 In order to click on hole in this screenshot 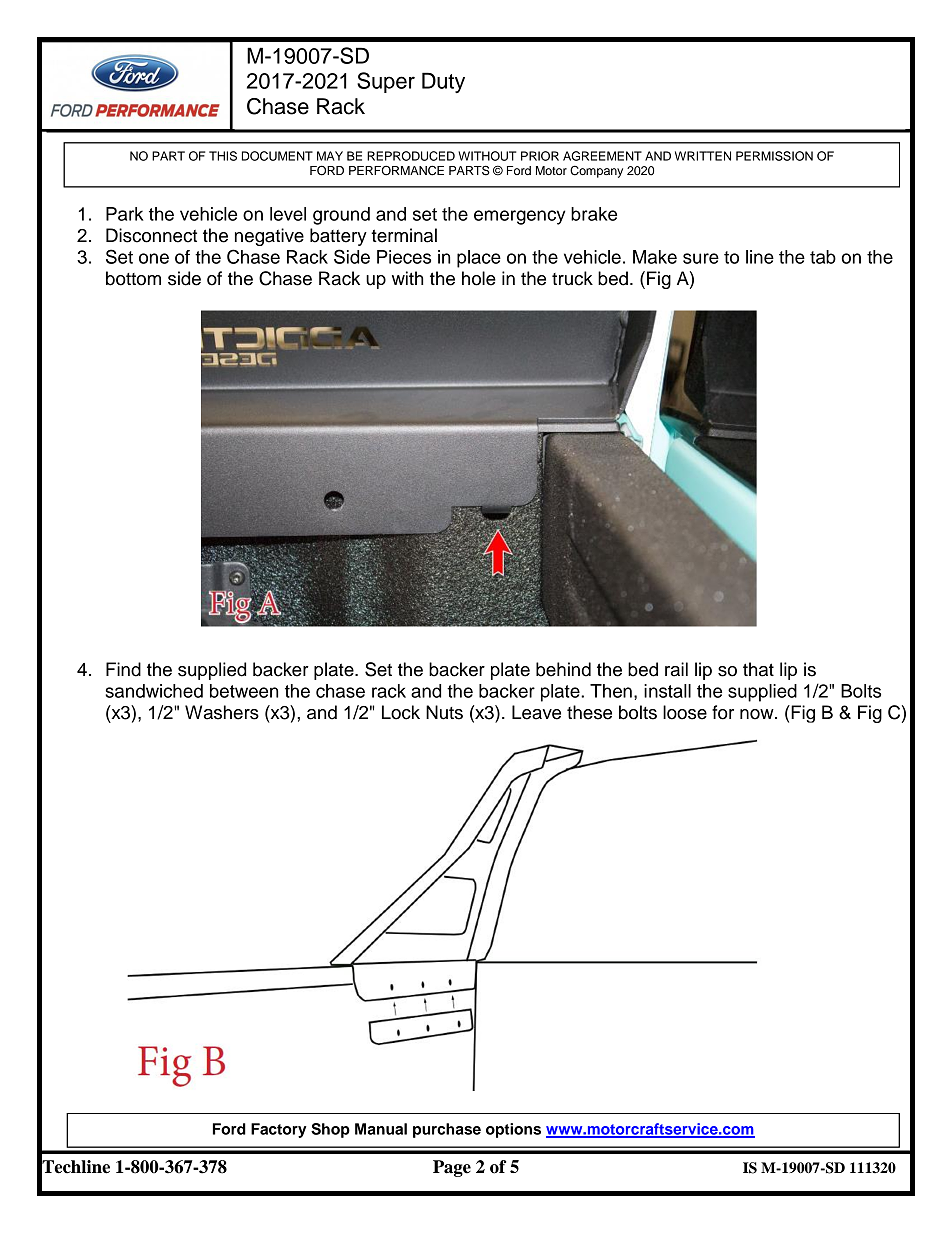, I will do `click(479, 278)`.
